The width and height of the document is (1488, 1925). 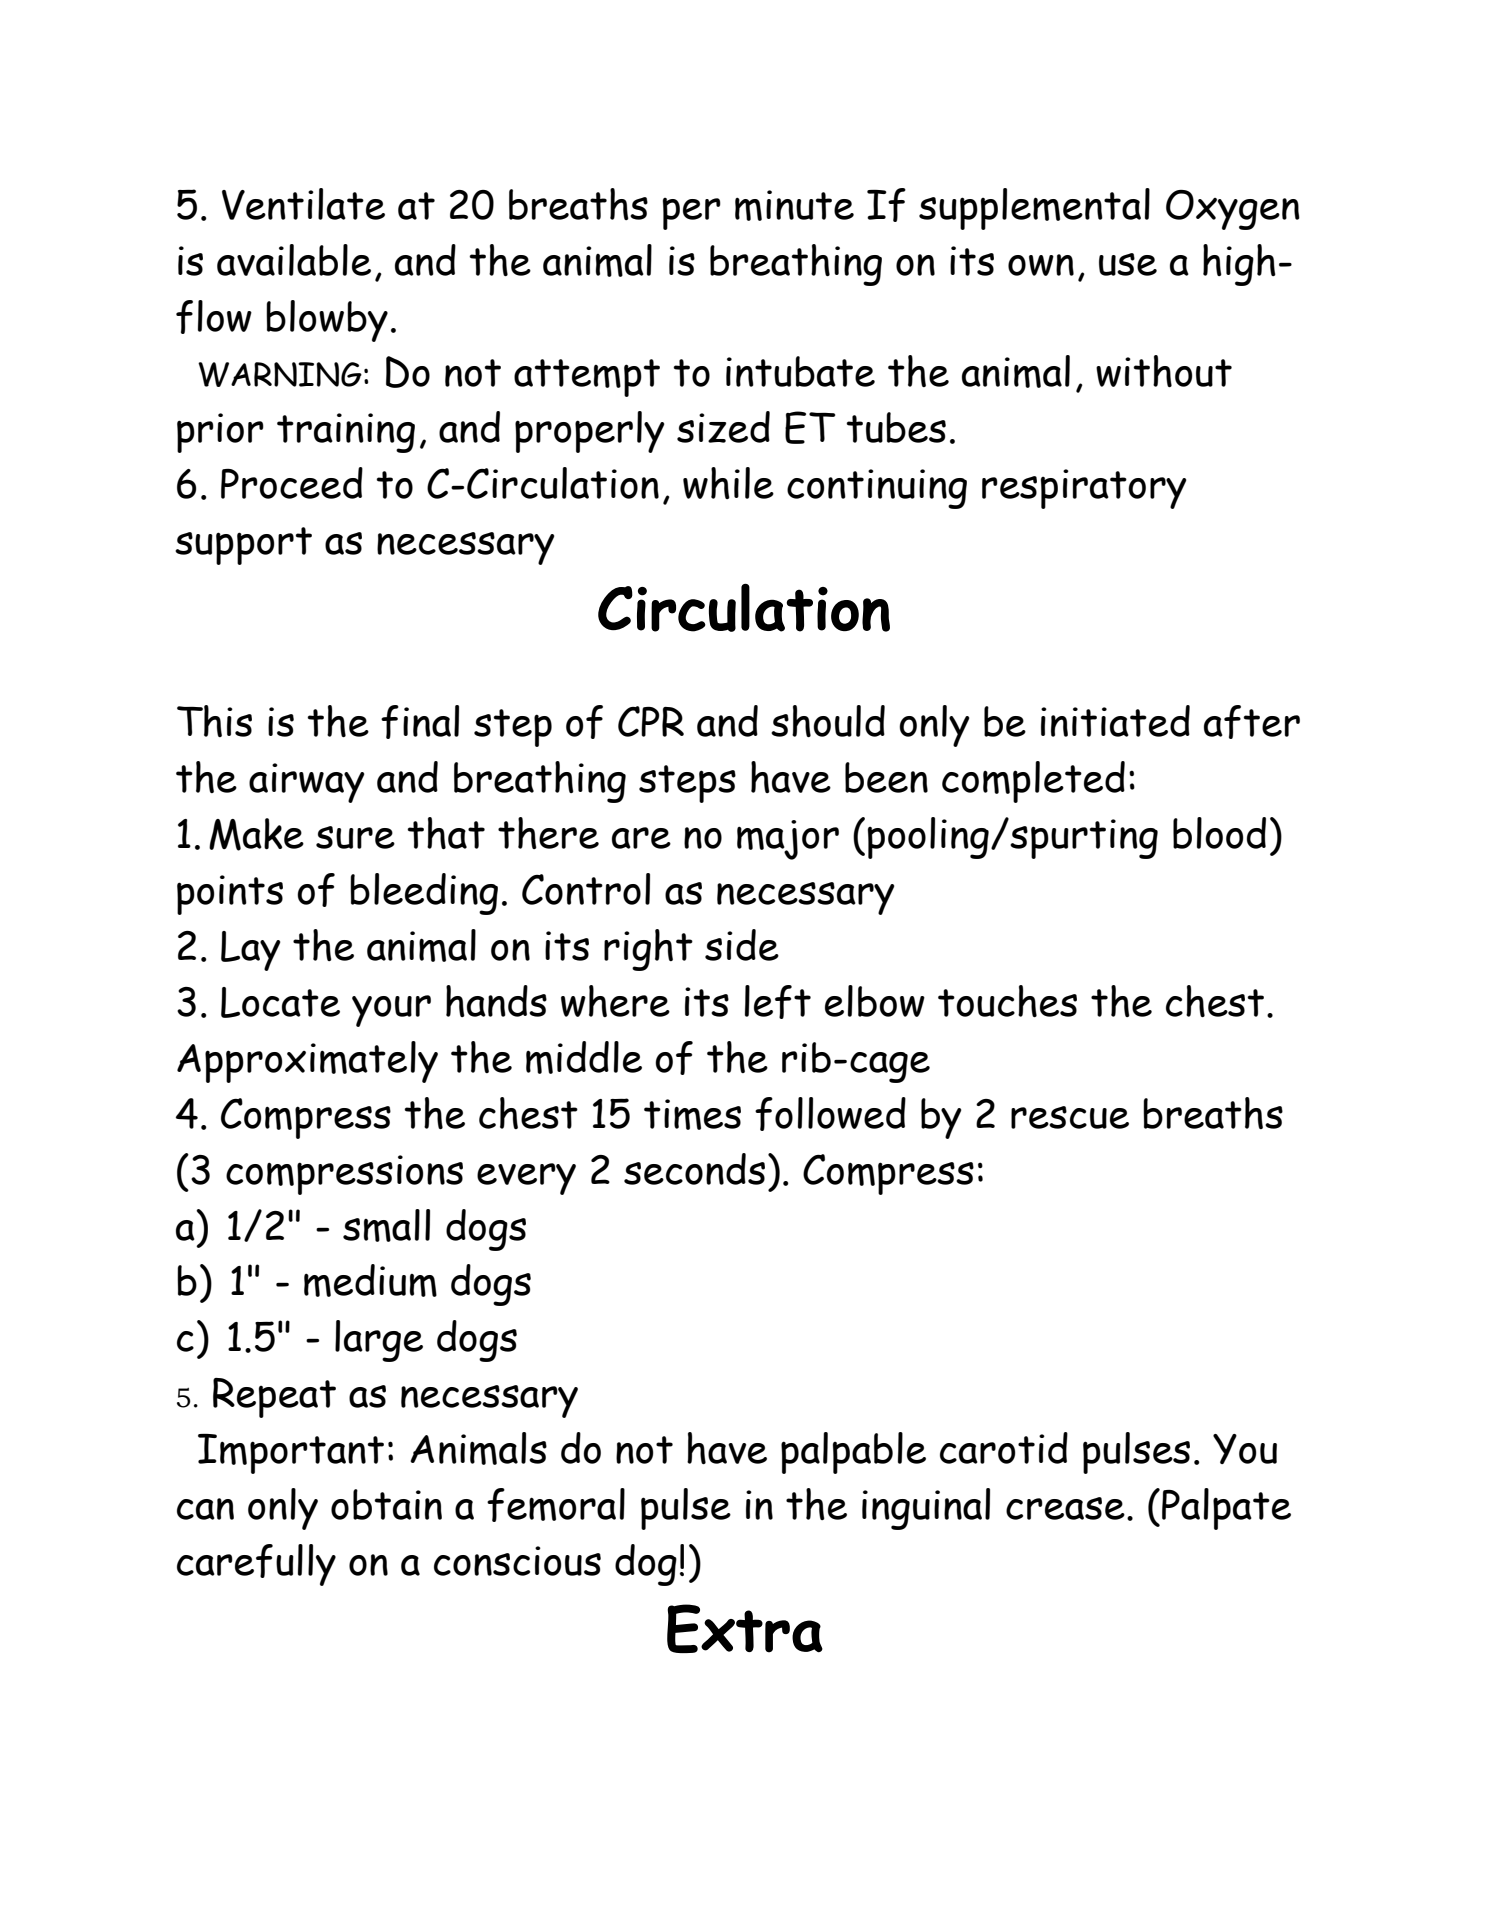 What do you see at coordinates (250, 951) in the document?
I see `Lay` at bounding box center [250, 951].
